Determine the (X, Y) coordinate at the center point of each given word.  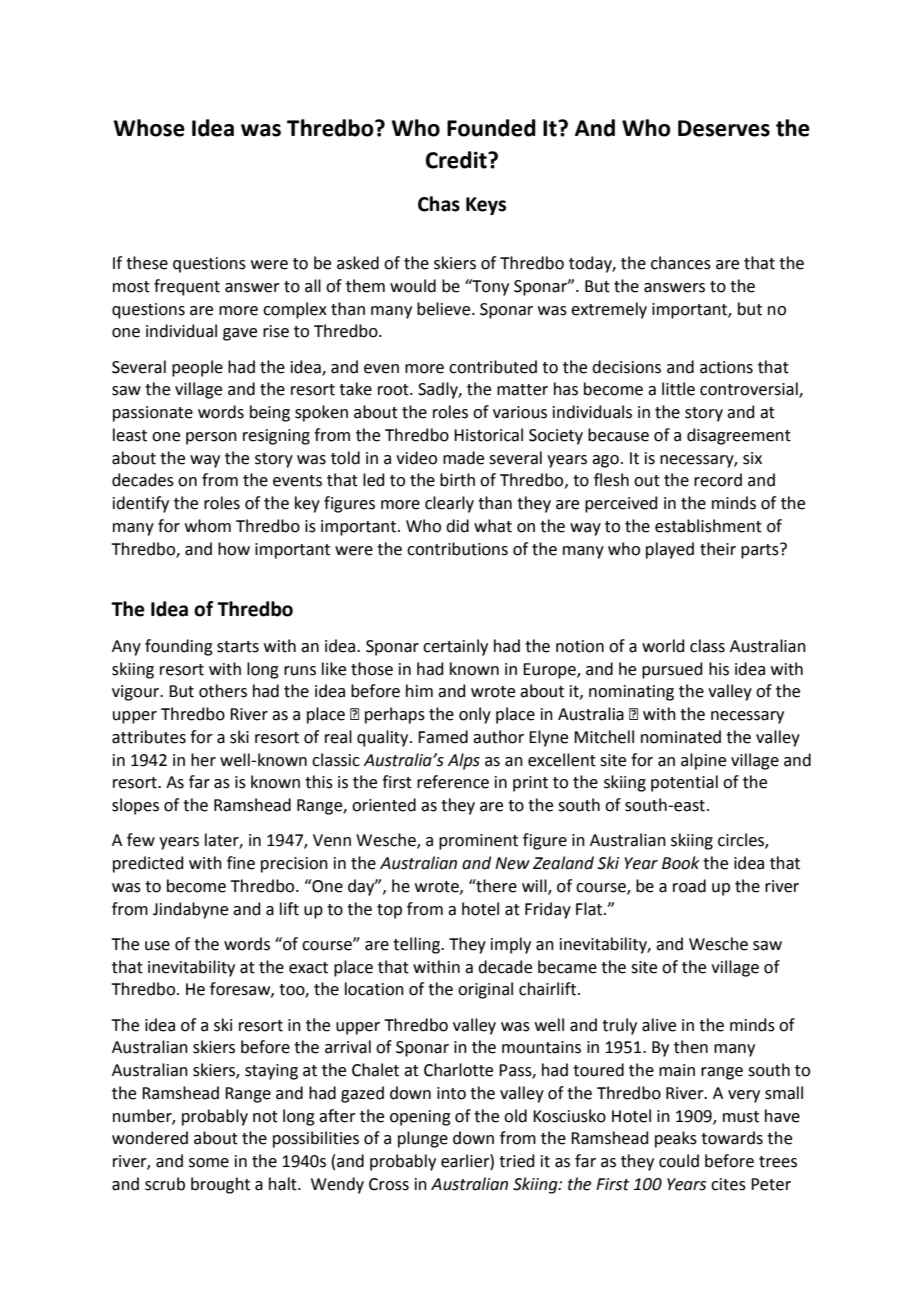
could (679, 1161)
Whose (149, 128)
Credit (457, 160)
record (718, 480)
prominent (478, 842)
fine (241, 863)
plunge (423, 1139)
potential (684, 783)
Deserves (724, 128)
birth (457, 480)
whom (208, 526)
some (209, 1163)
